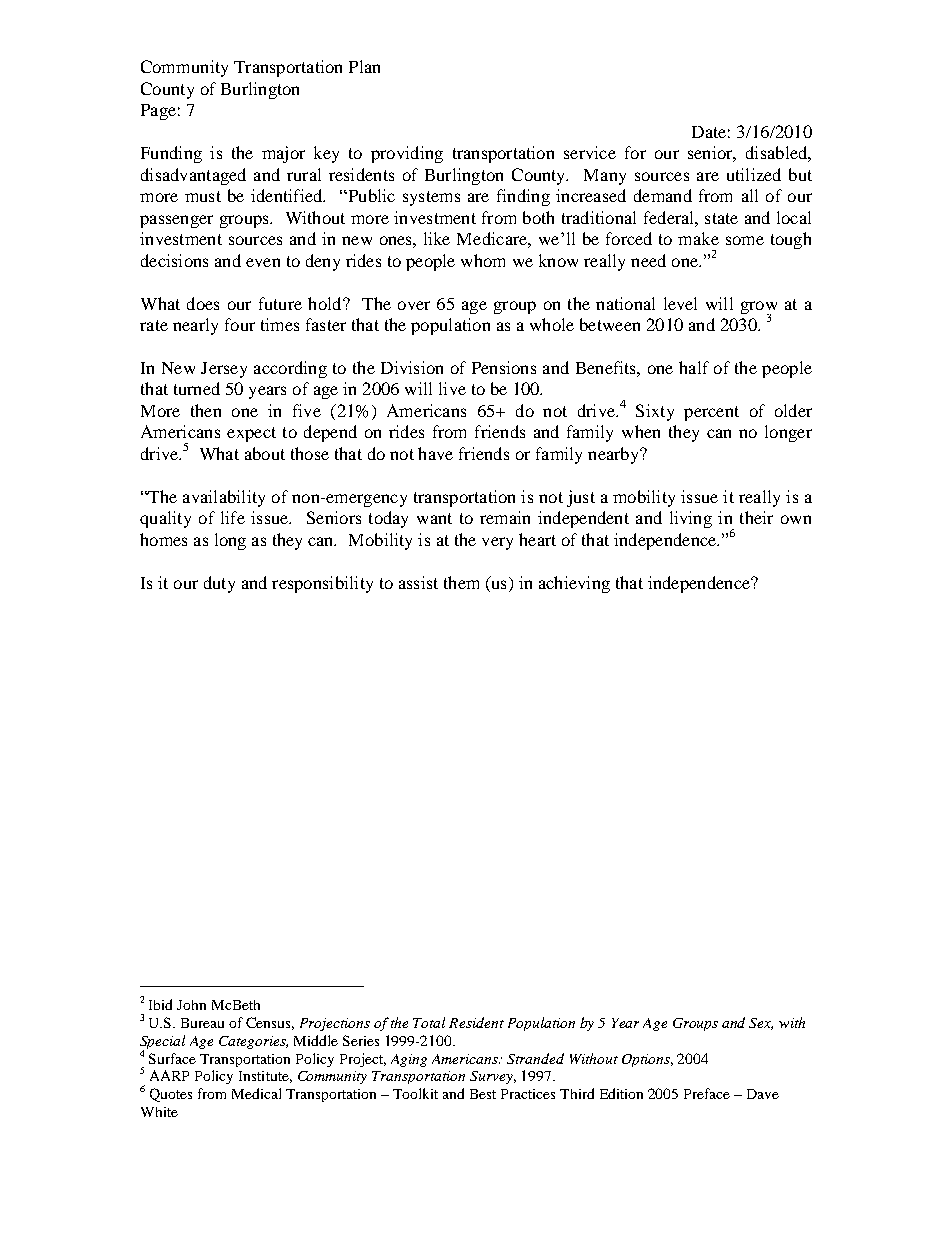  I want to click on providing, so click(407, 154).
